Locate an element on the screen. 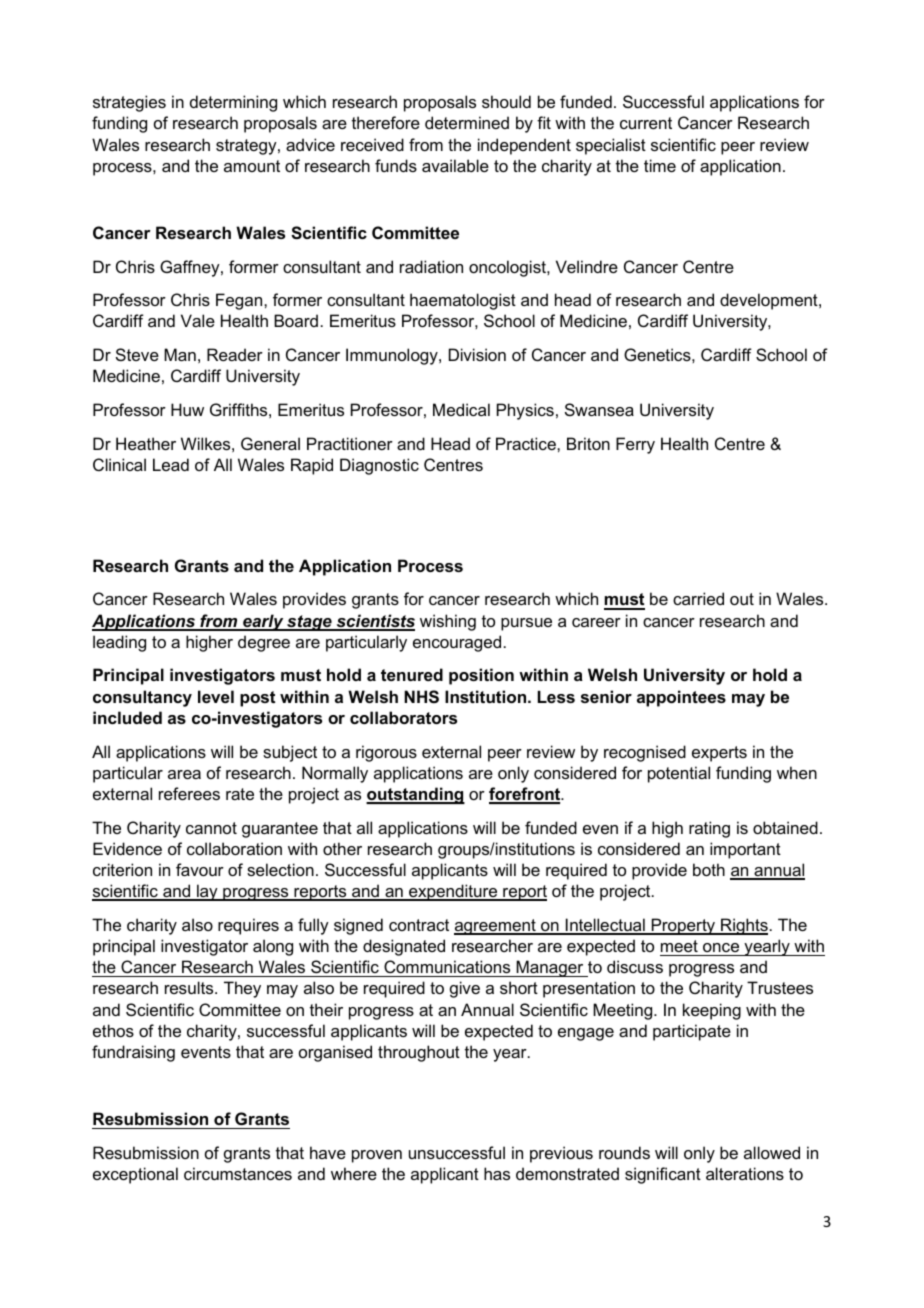 This screenshot has height=1308, width=924. Medical is located at coordinates (461, 409).
